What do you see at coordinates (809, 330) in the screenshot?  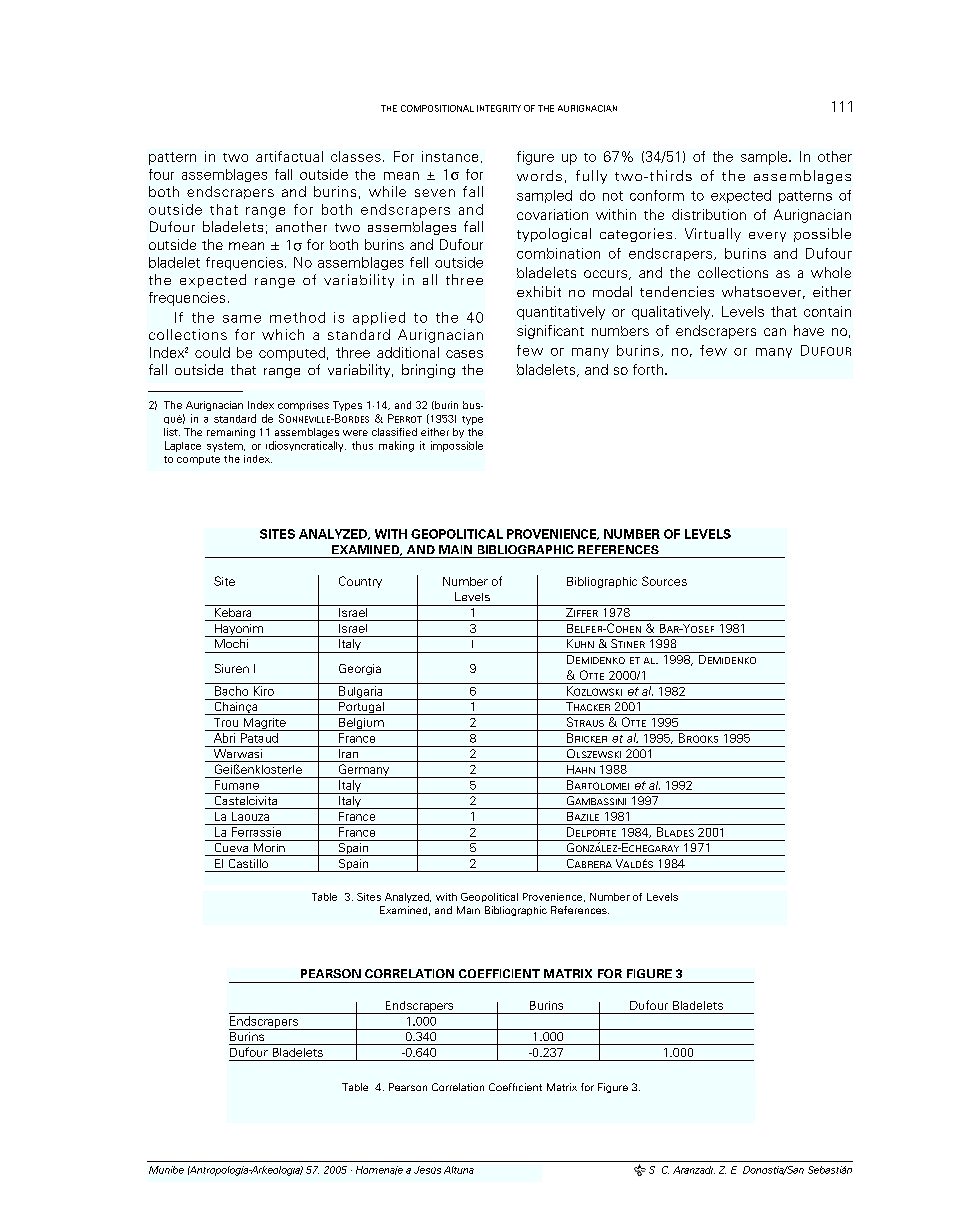 I see `have` at bounding box center [809, 330].
